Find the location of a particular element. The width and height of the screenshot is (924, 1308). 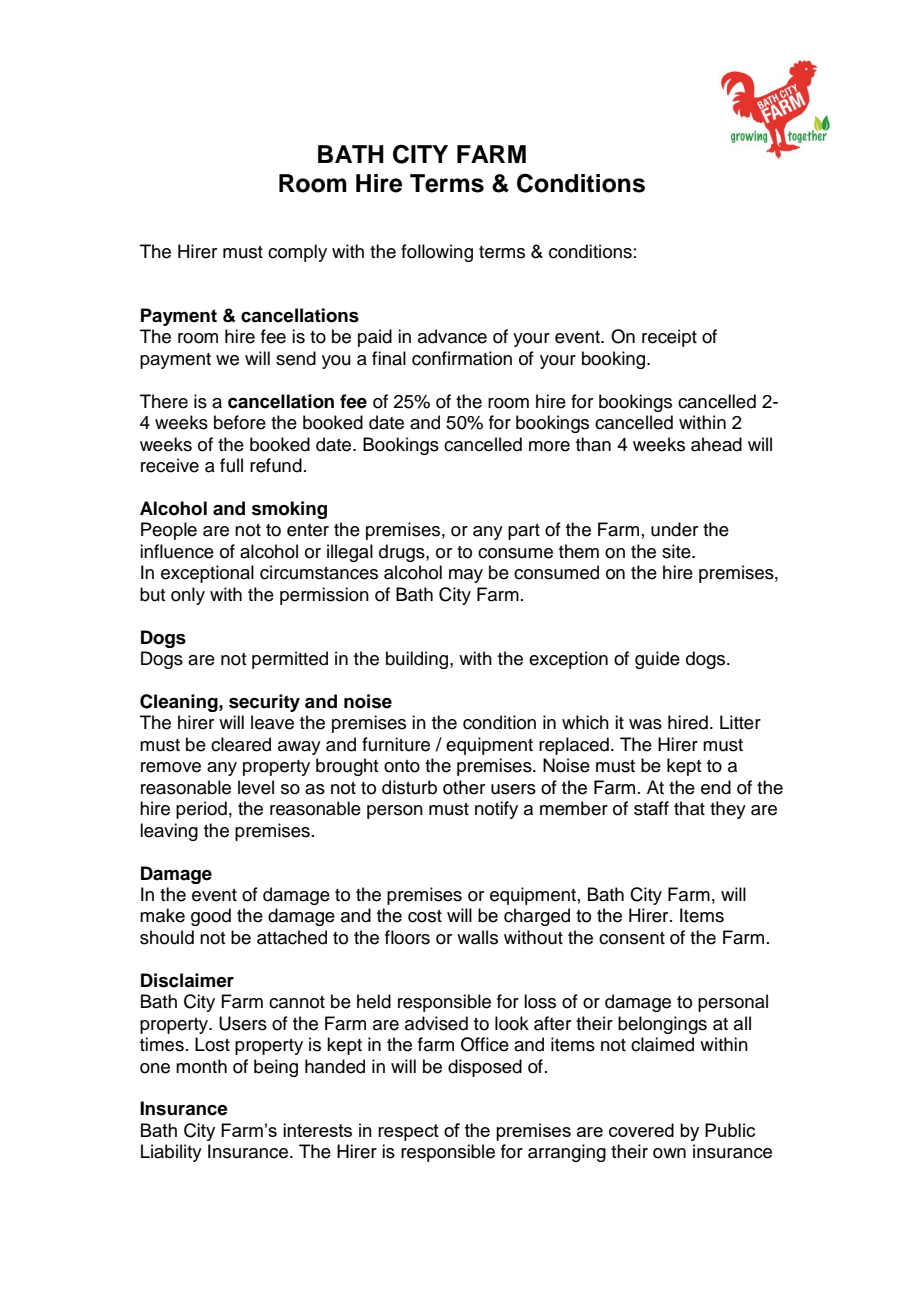

may is located at coordinates (466, 576).
